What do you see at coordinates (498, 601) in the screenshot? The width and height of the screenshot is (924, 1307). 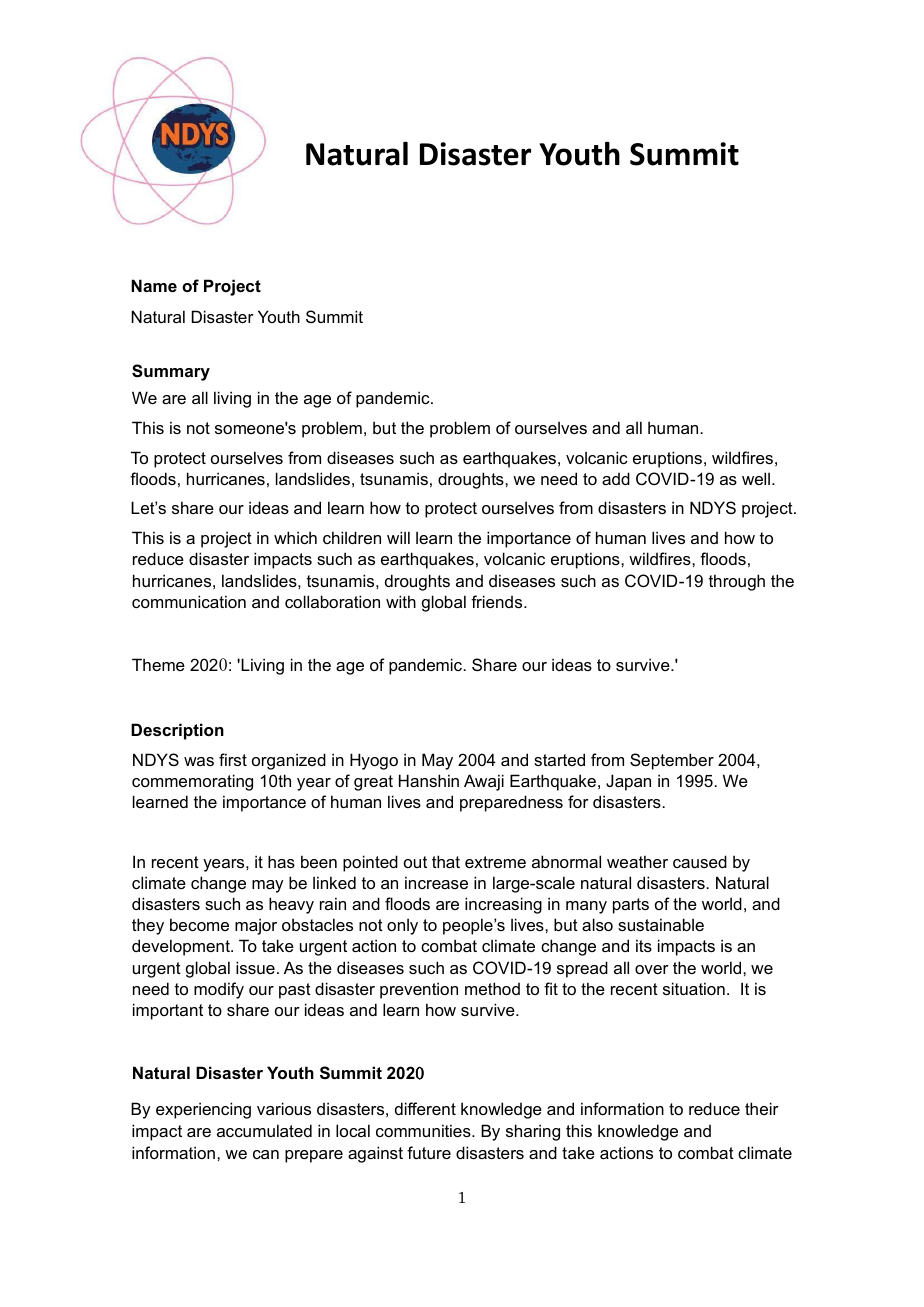 I see `friends` at bounding box center [498, 601].
